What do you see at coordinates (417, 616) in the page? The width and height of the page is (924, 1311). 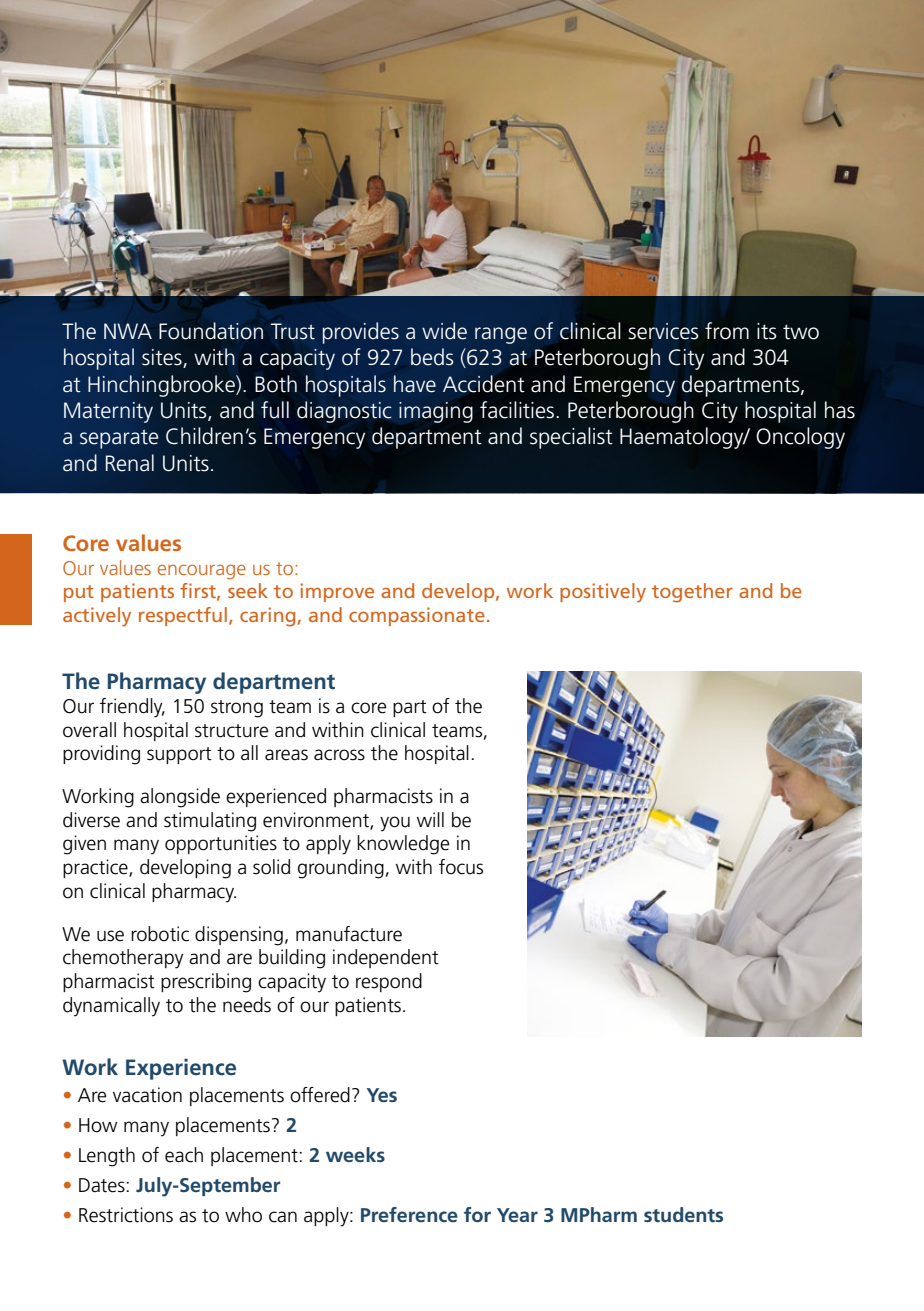 I see `compassionate` at bounding box center [417, 616].
